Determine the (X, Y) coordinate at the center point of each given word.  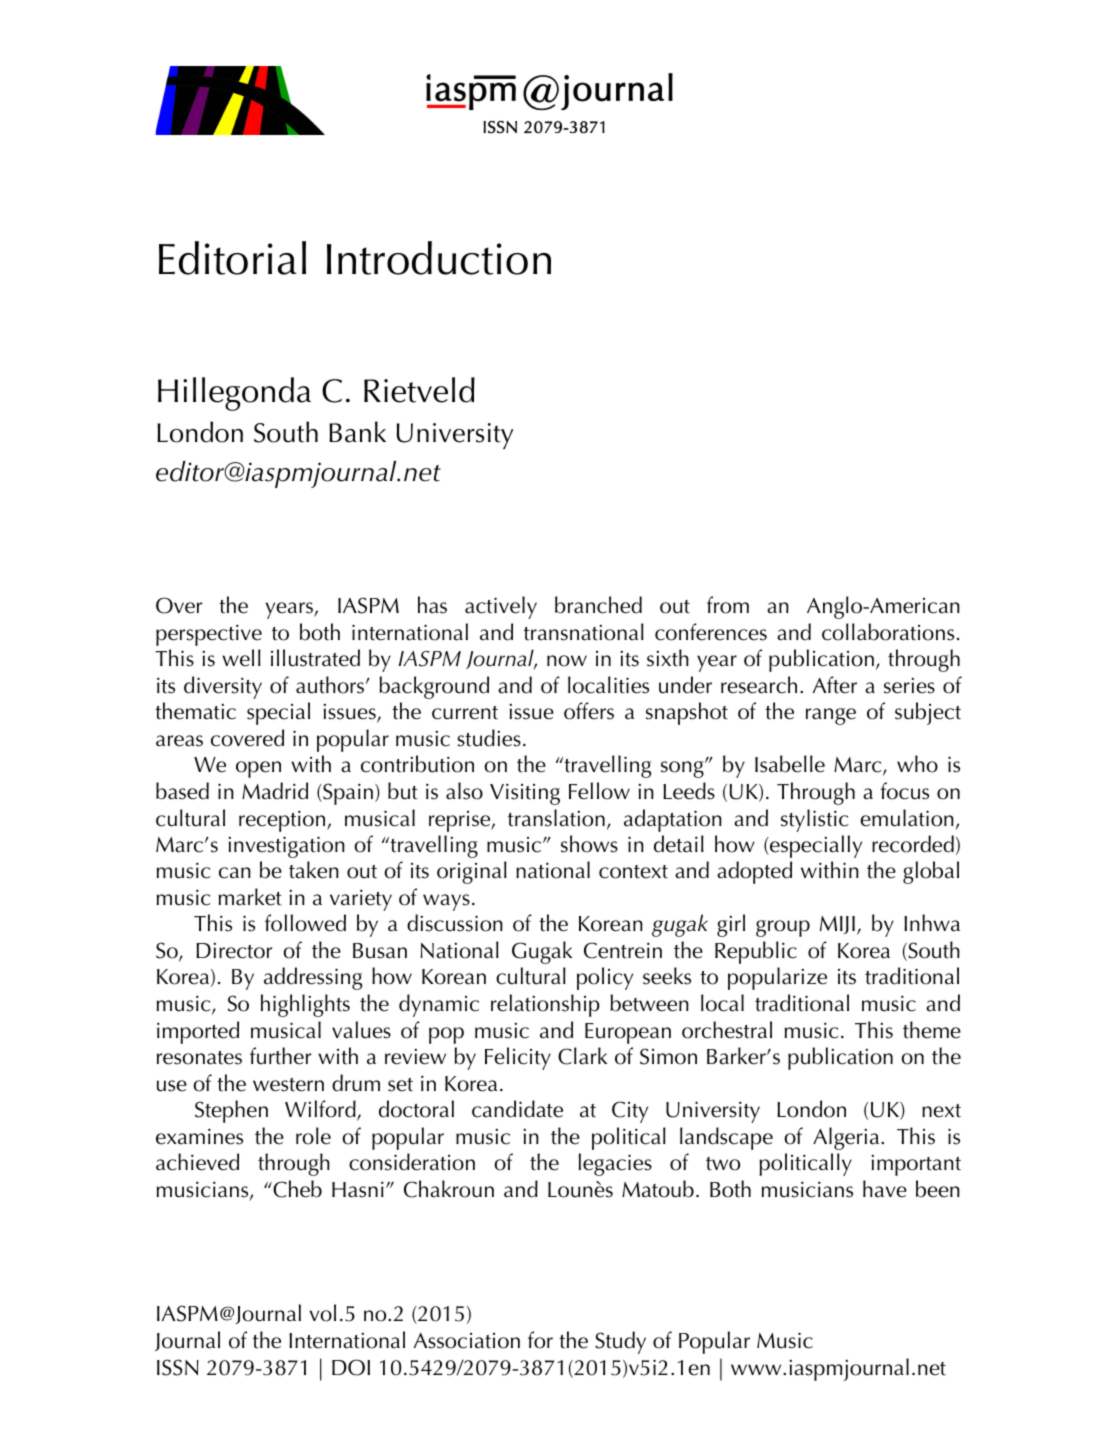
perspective (209, 635)
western (288, 1085)
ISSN (178, 1367)
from (728, 605)
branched (598, 605)
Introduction (439, 258)
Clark (582, 1056)
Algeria (847, 1138)
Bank (357, 432)
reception (283, 821)
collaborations (888, 632)
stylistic (815, 820)
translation (556, 818)
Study (620, 1342)
